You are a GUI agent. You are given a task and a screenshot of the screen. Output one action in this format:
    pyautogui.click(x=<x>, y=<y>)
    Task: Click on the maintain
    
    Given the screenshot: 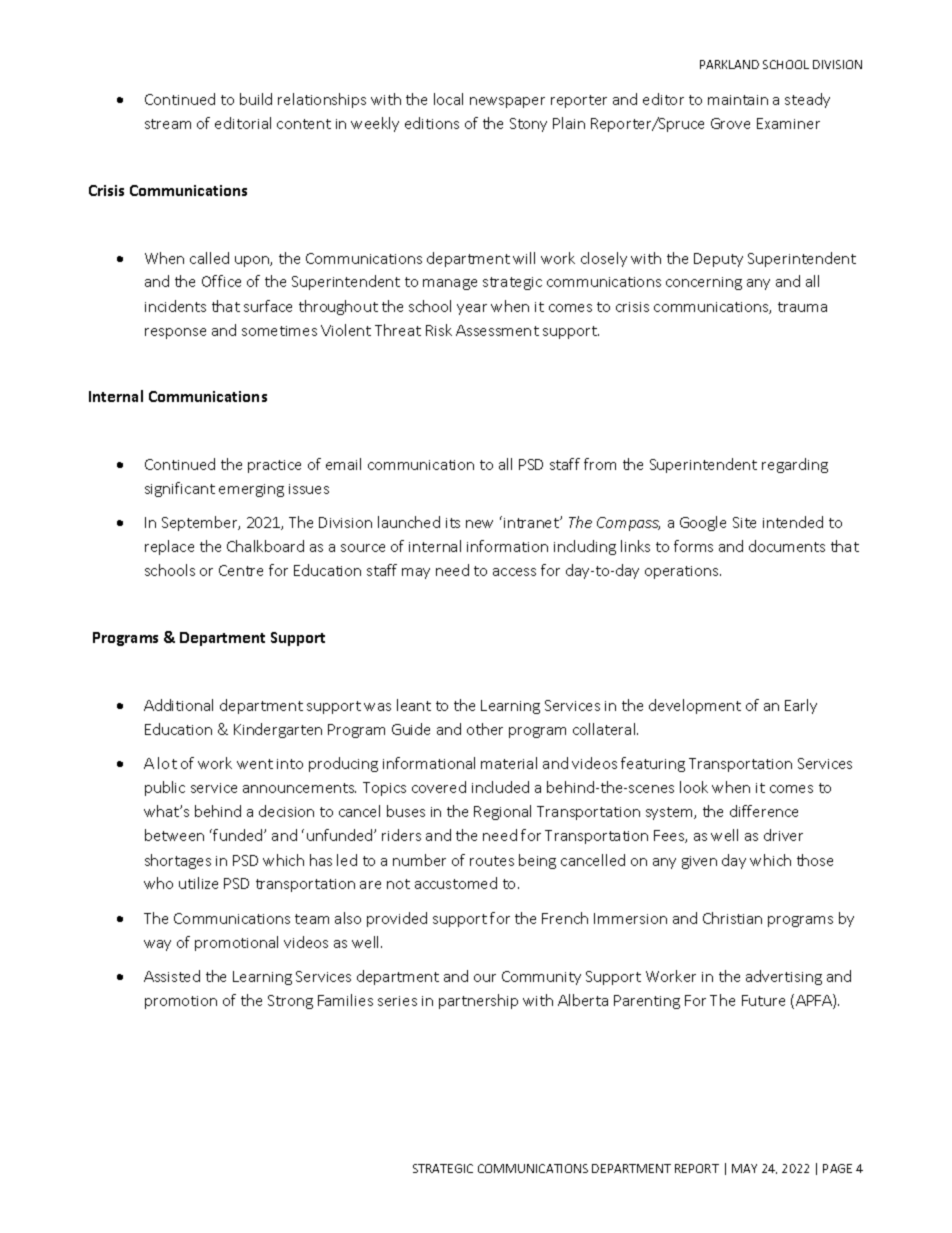 What is the action you would take?
    pyautogui.click(x=738, y=100)
